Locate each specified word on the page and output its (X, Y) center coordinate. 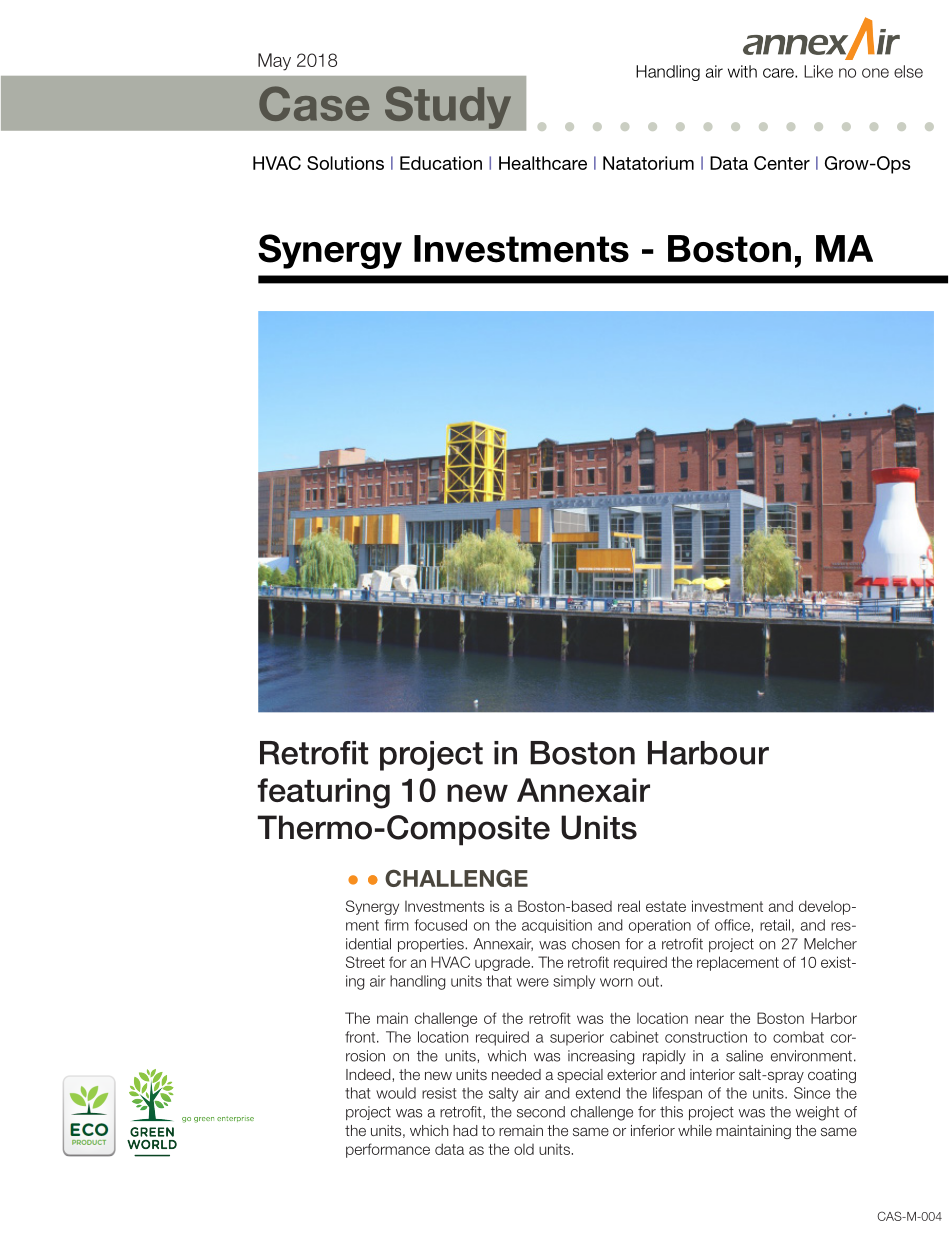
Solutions (345, 163)
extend (598, 1093)
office (733, 925)
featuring (324, 793)
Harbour (708, 753)
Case (314, 103)
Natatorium (648, 163)
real (629, 906)
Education (441, 163)
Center (782, 163)
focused (441, 925)
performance (388, 1150)
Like (818, 71)
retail (775, 925)
